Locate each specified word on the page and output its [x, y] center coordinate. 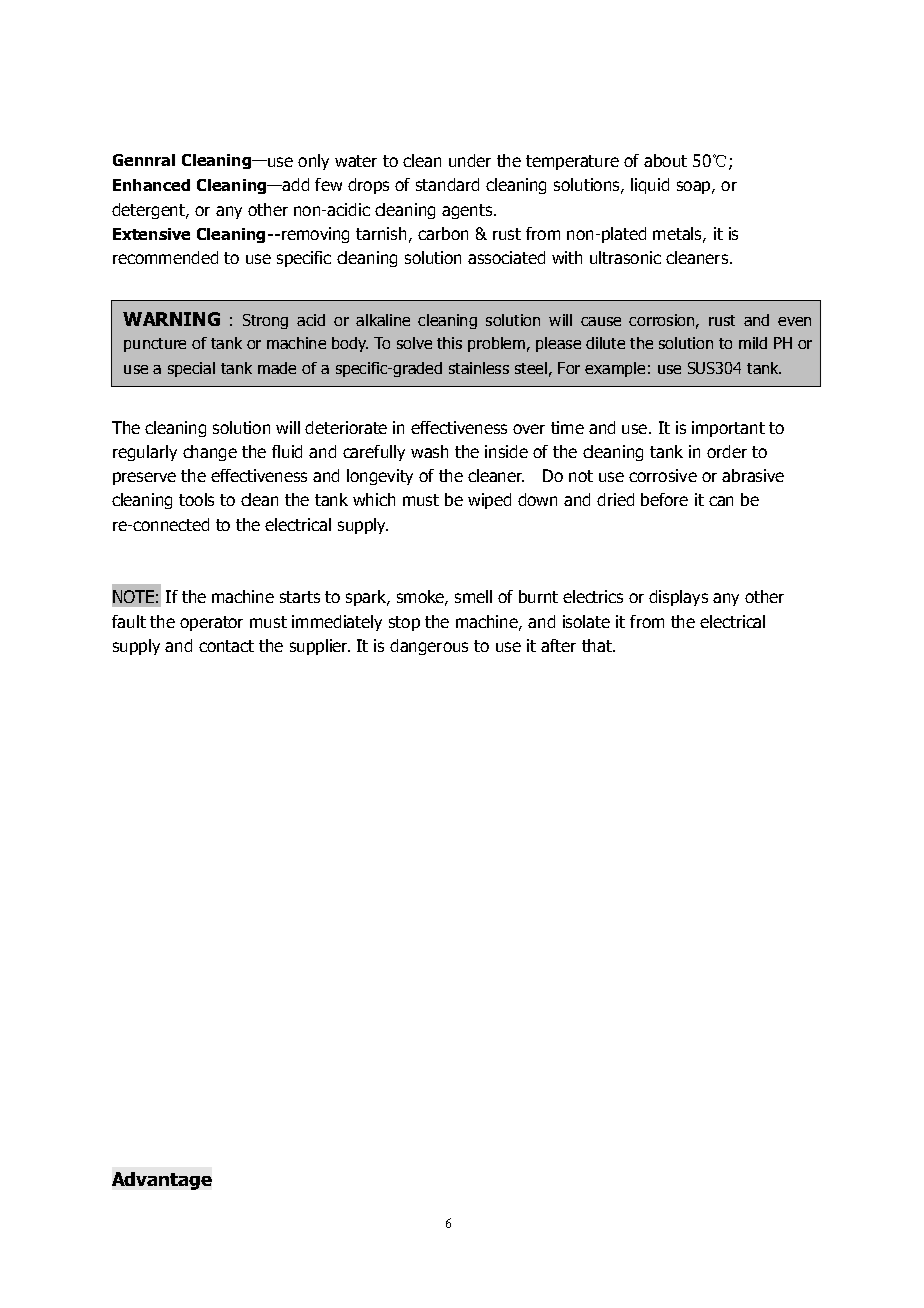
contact [226, 646]
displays [678, 598]
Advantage [162, 1181]
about [665, 160]
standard [447, 184]
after [558, 645]
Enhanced [151, 185]
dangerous [429, 647]
